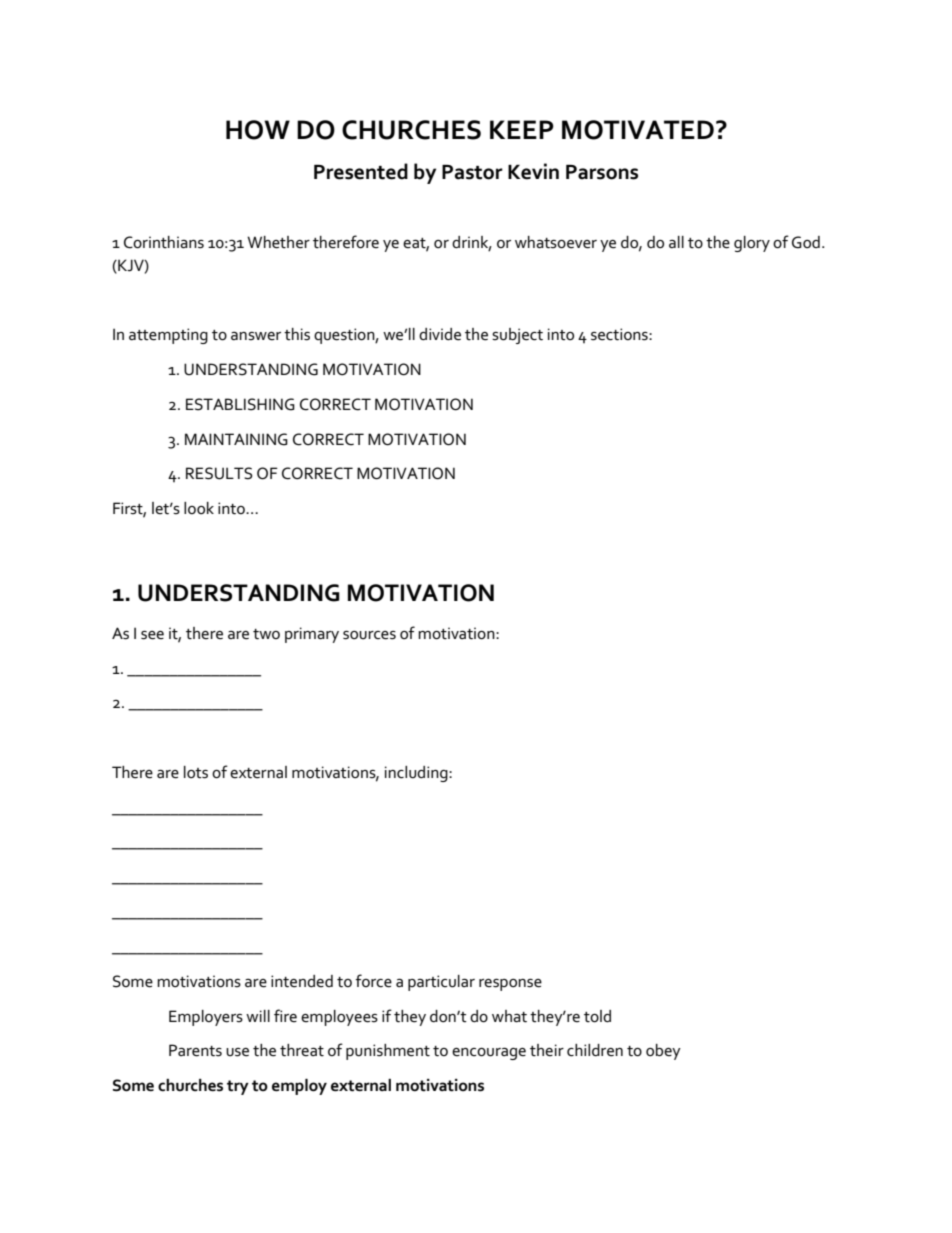  I want to click on told, so click(597, 1016).
